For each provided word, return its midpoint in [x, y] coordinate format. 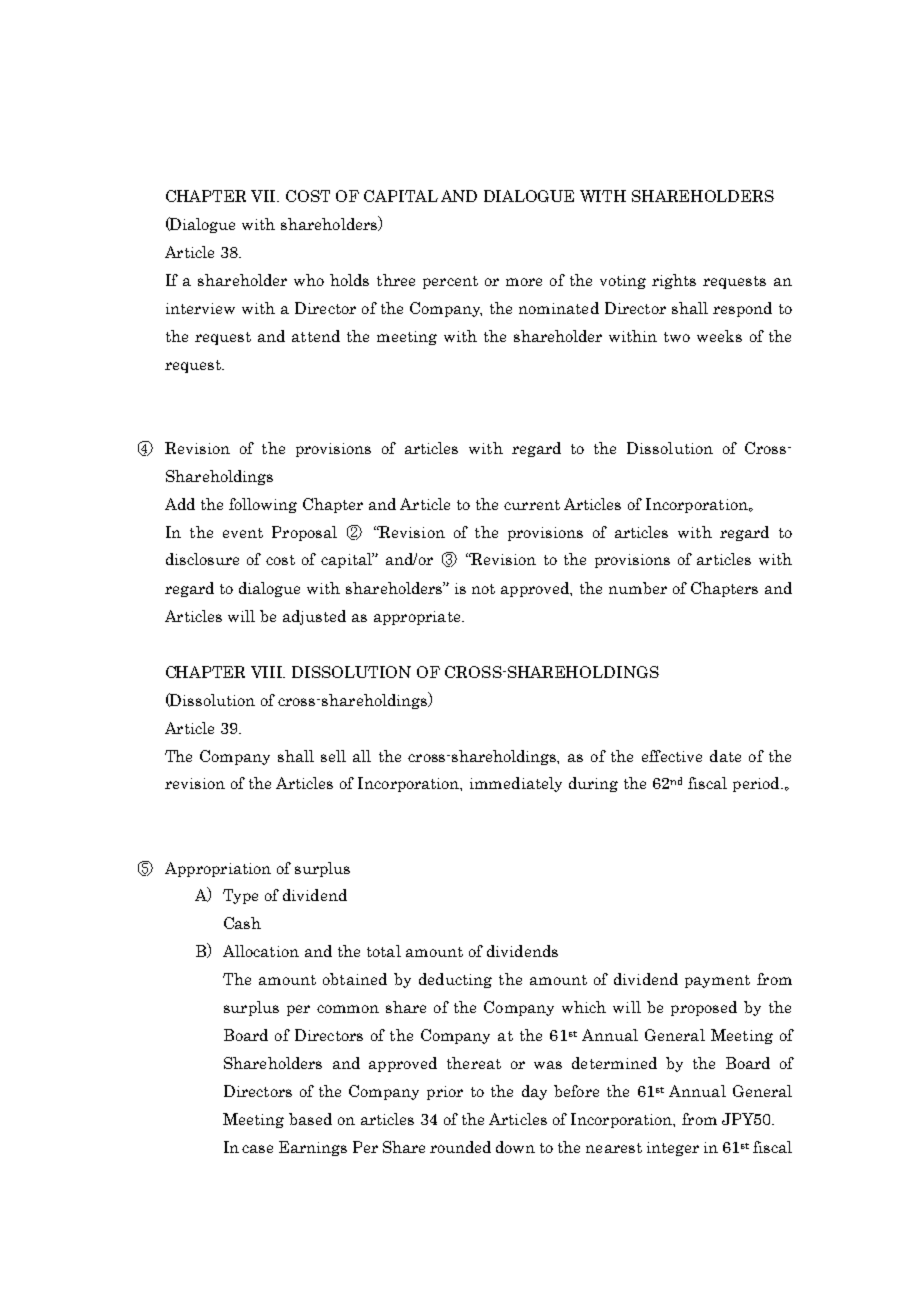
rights [674, 281]
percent [450, 282]
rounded [460, 1147]
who [309, 280]
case [257, 1149]
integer [673, 1149]
